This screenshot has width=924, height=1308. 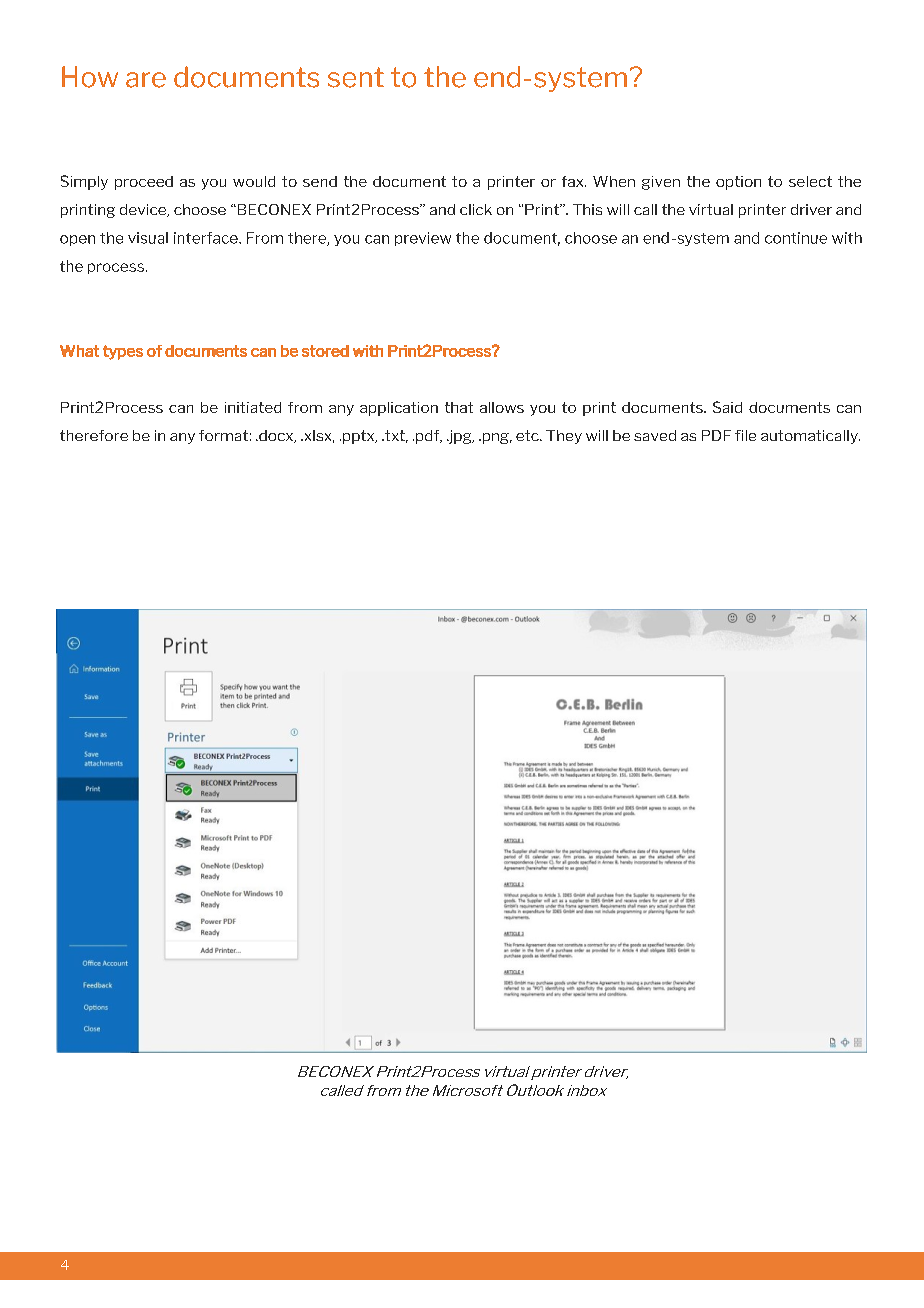 I want to click on stored, so click(x=325, y=351).
